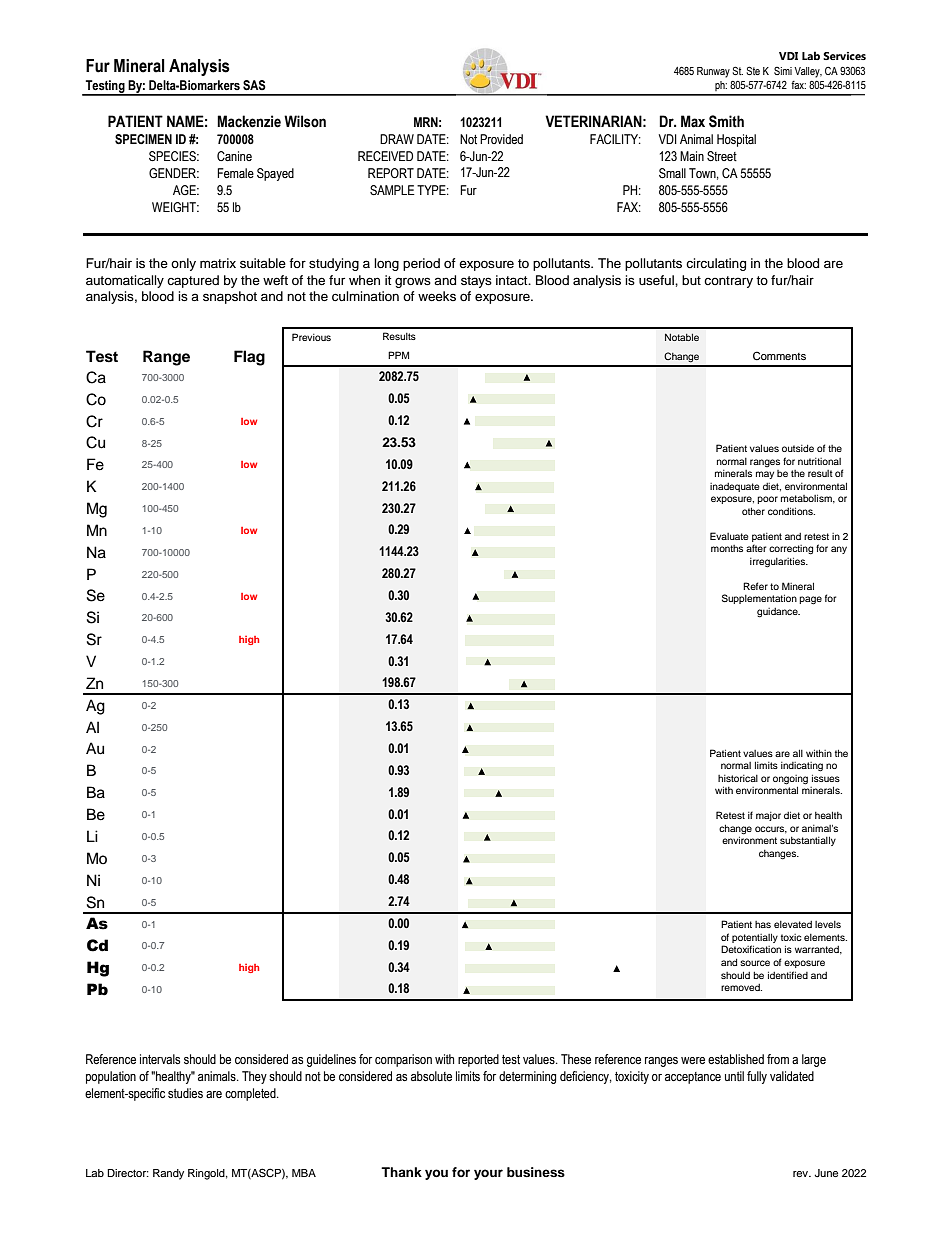 Image resolution: width=952 pixels, height=1233 pixels. I want to click on has, so click(763, 924).
